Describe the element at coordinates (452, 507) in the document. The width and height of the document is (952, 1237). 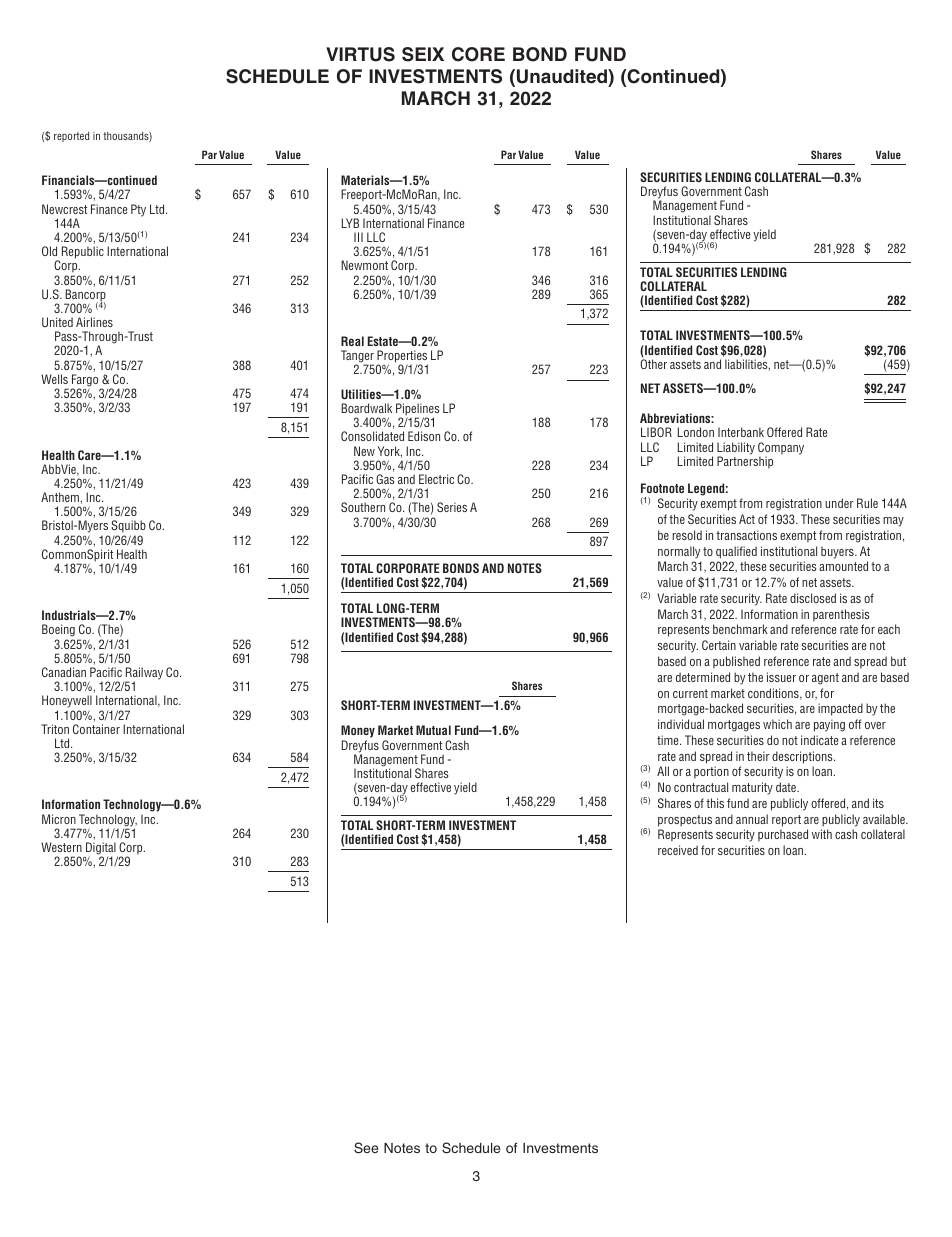
I see `Series` at that location.
